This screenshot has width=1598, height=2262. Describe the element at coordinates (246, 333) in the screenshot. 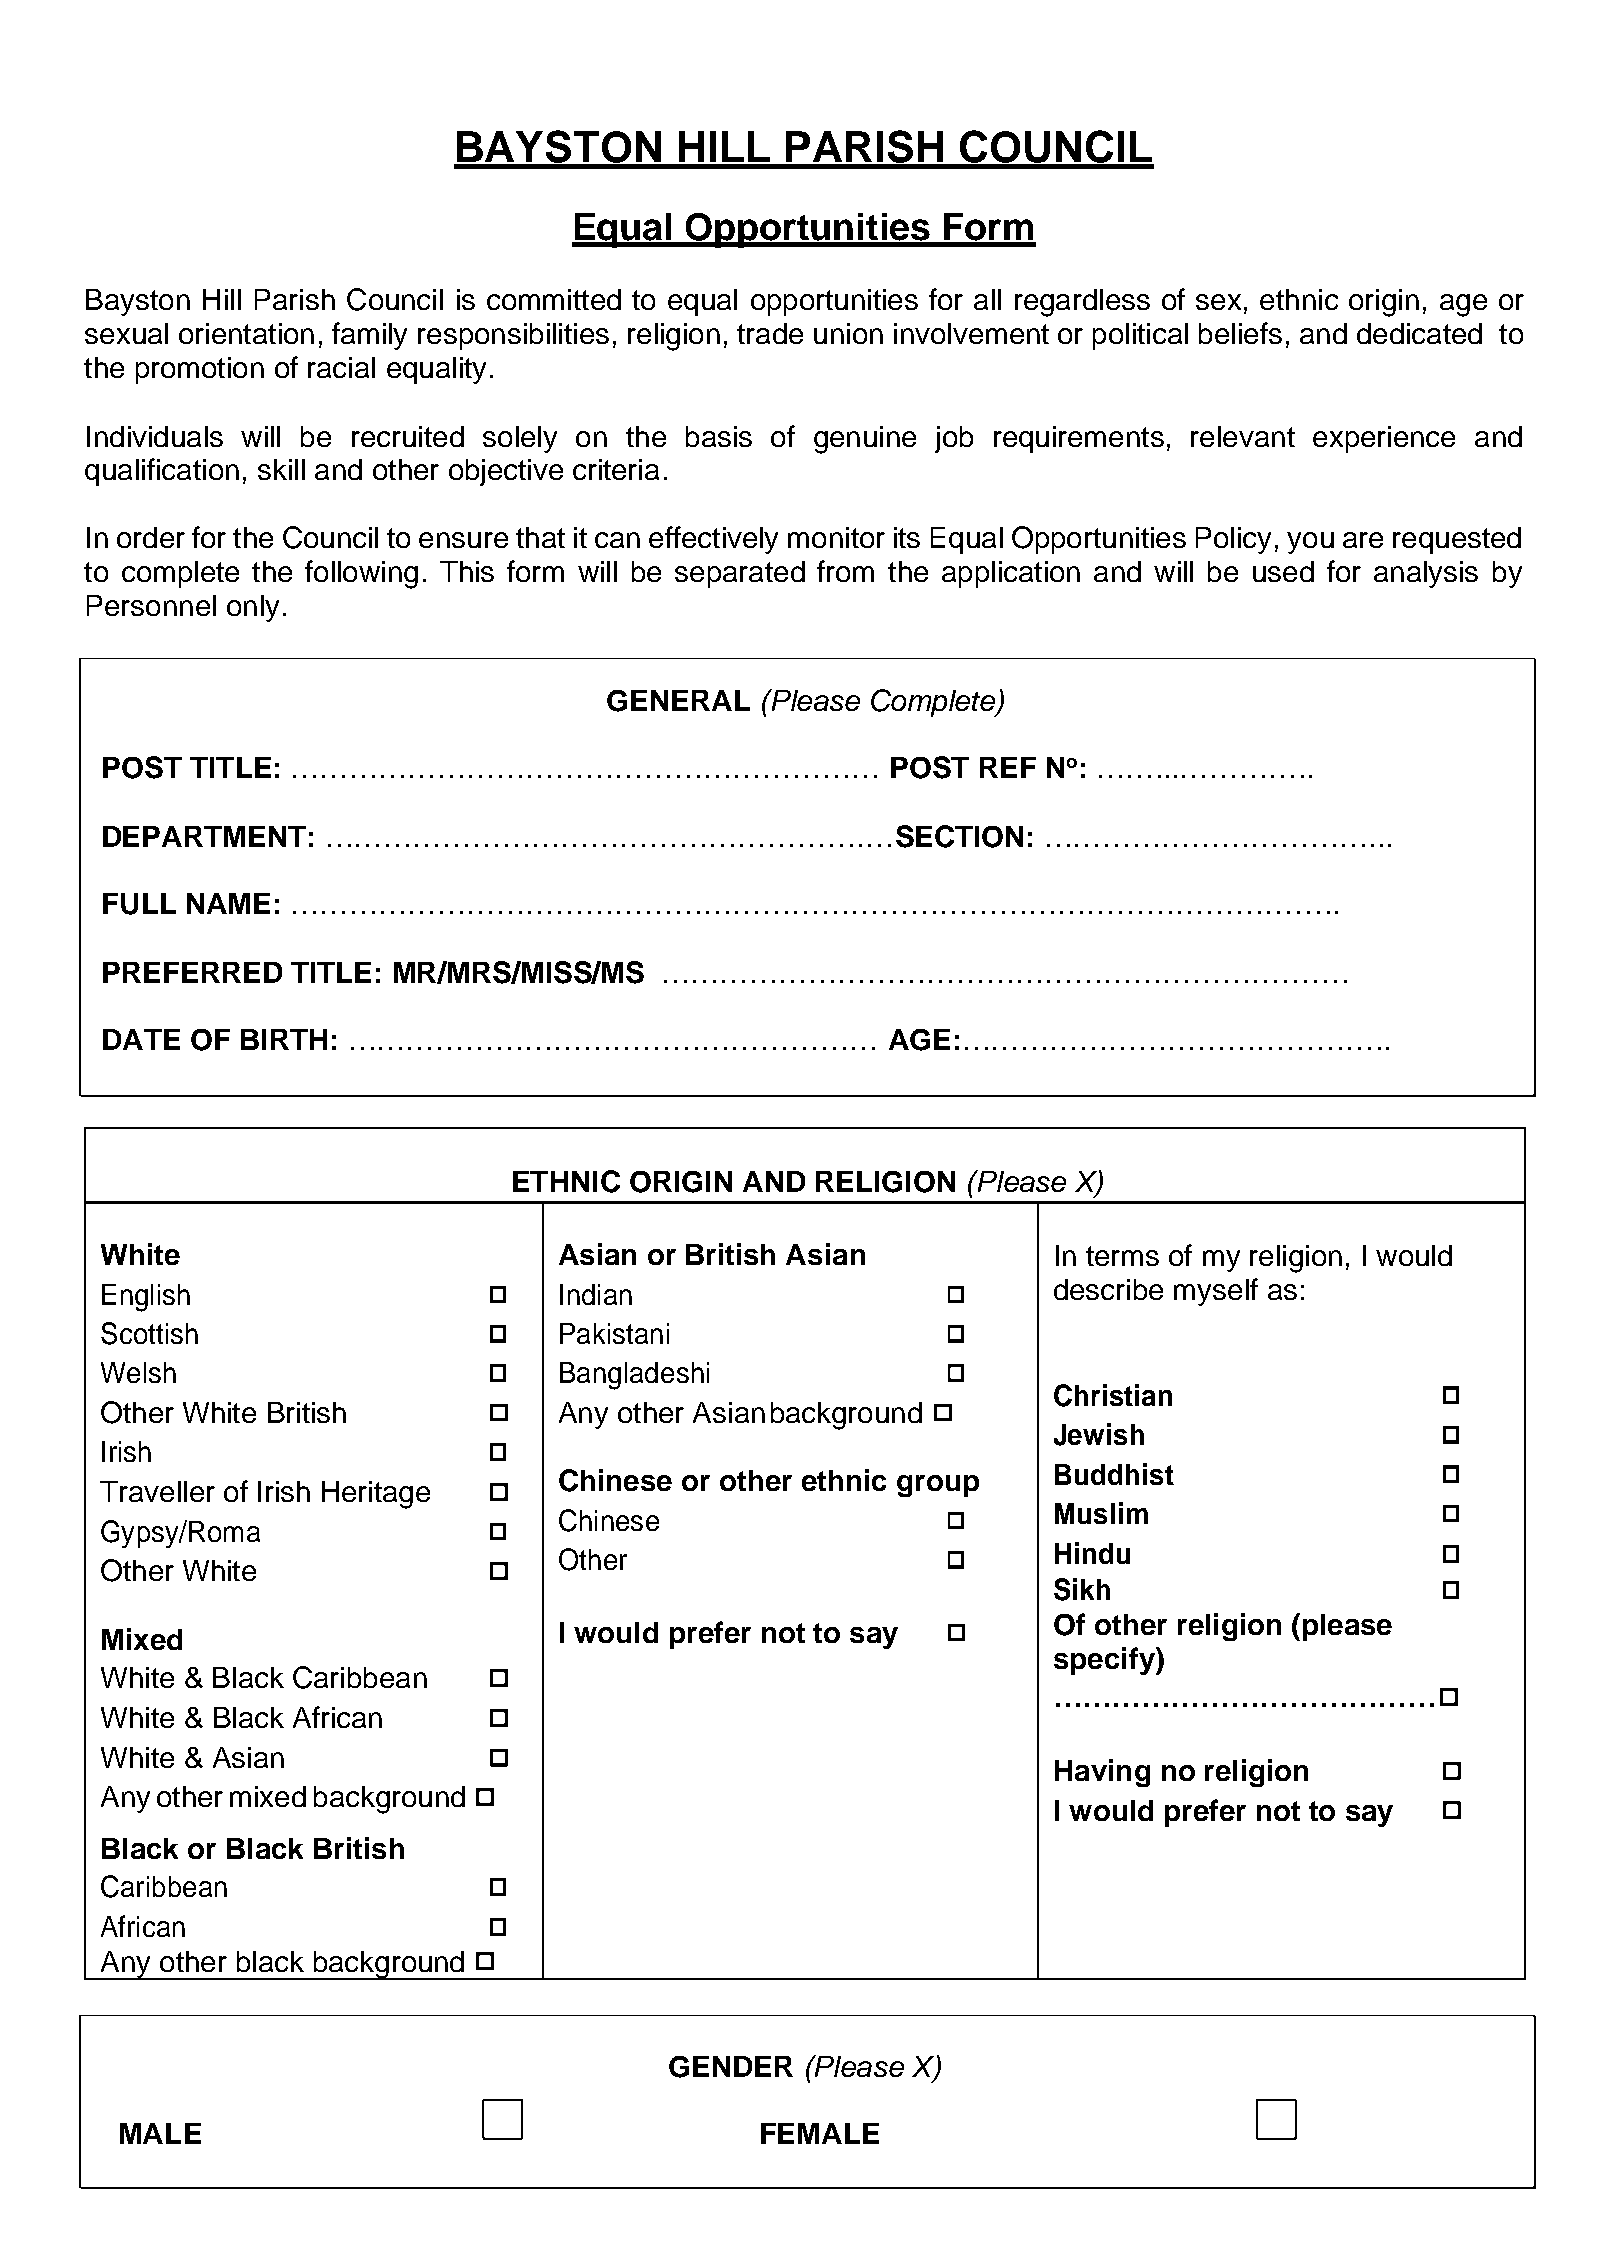

I see `orientation` at that location.
